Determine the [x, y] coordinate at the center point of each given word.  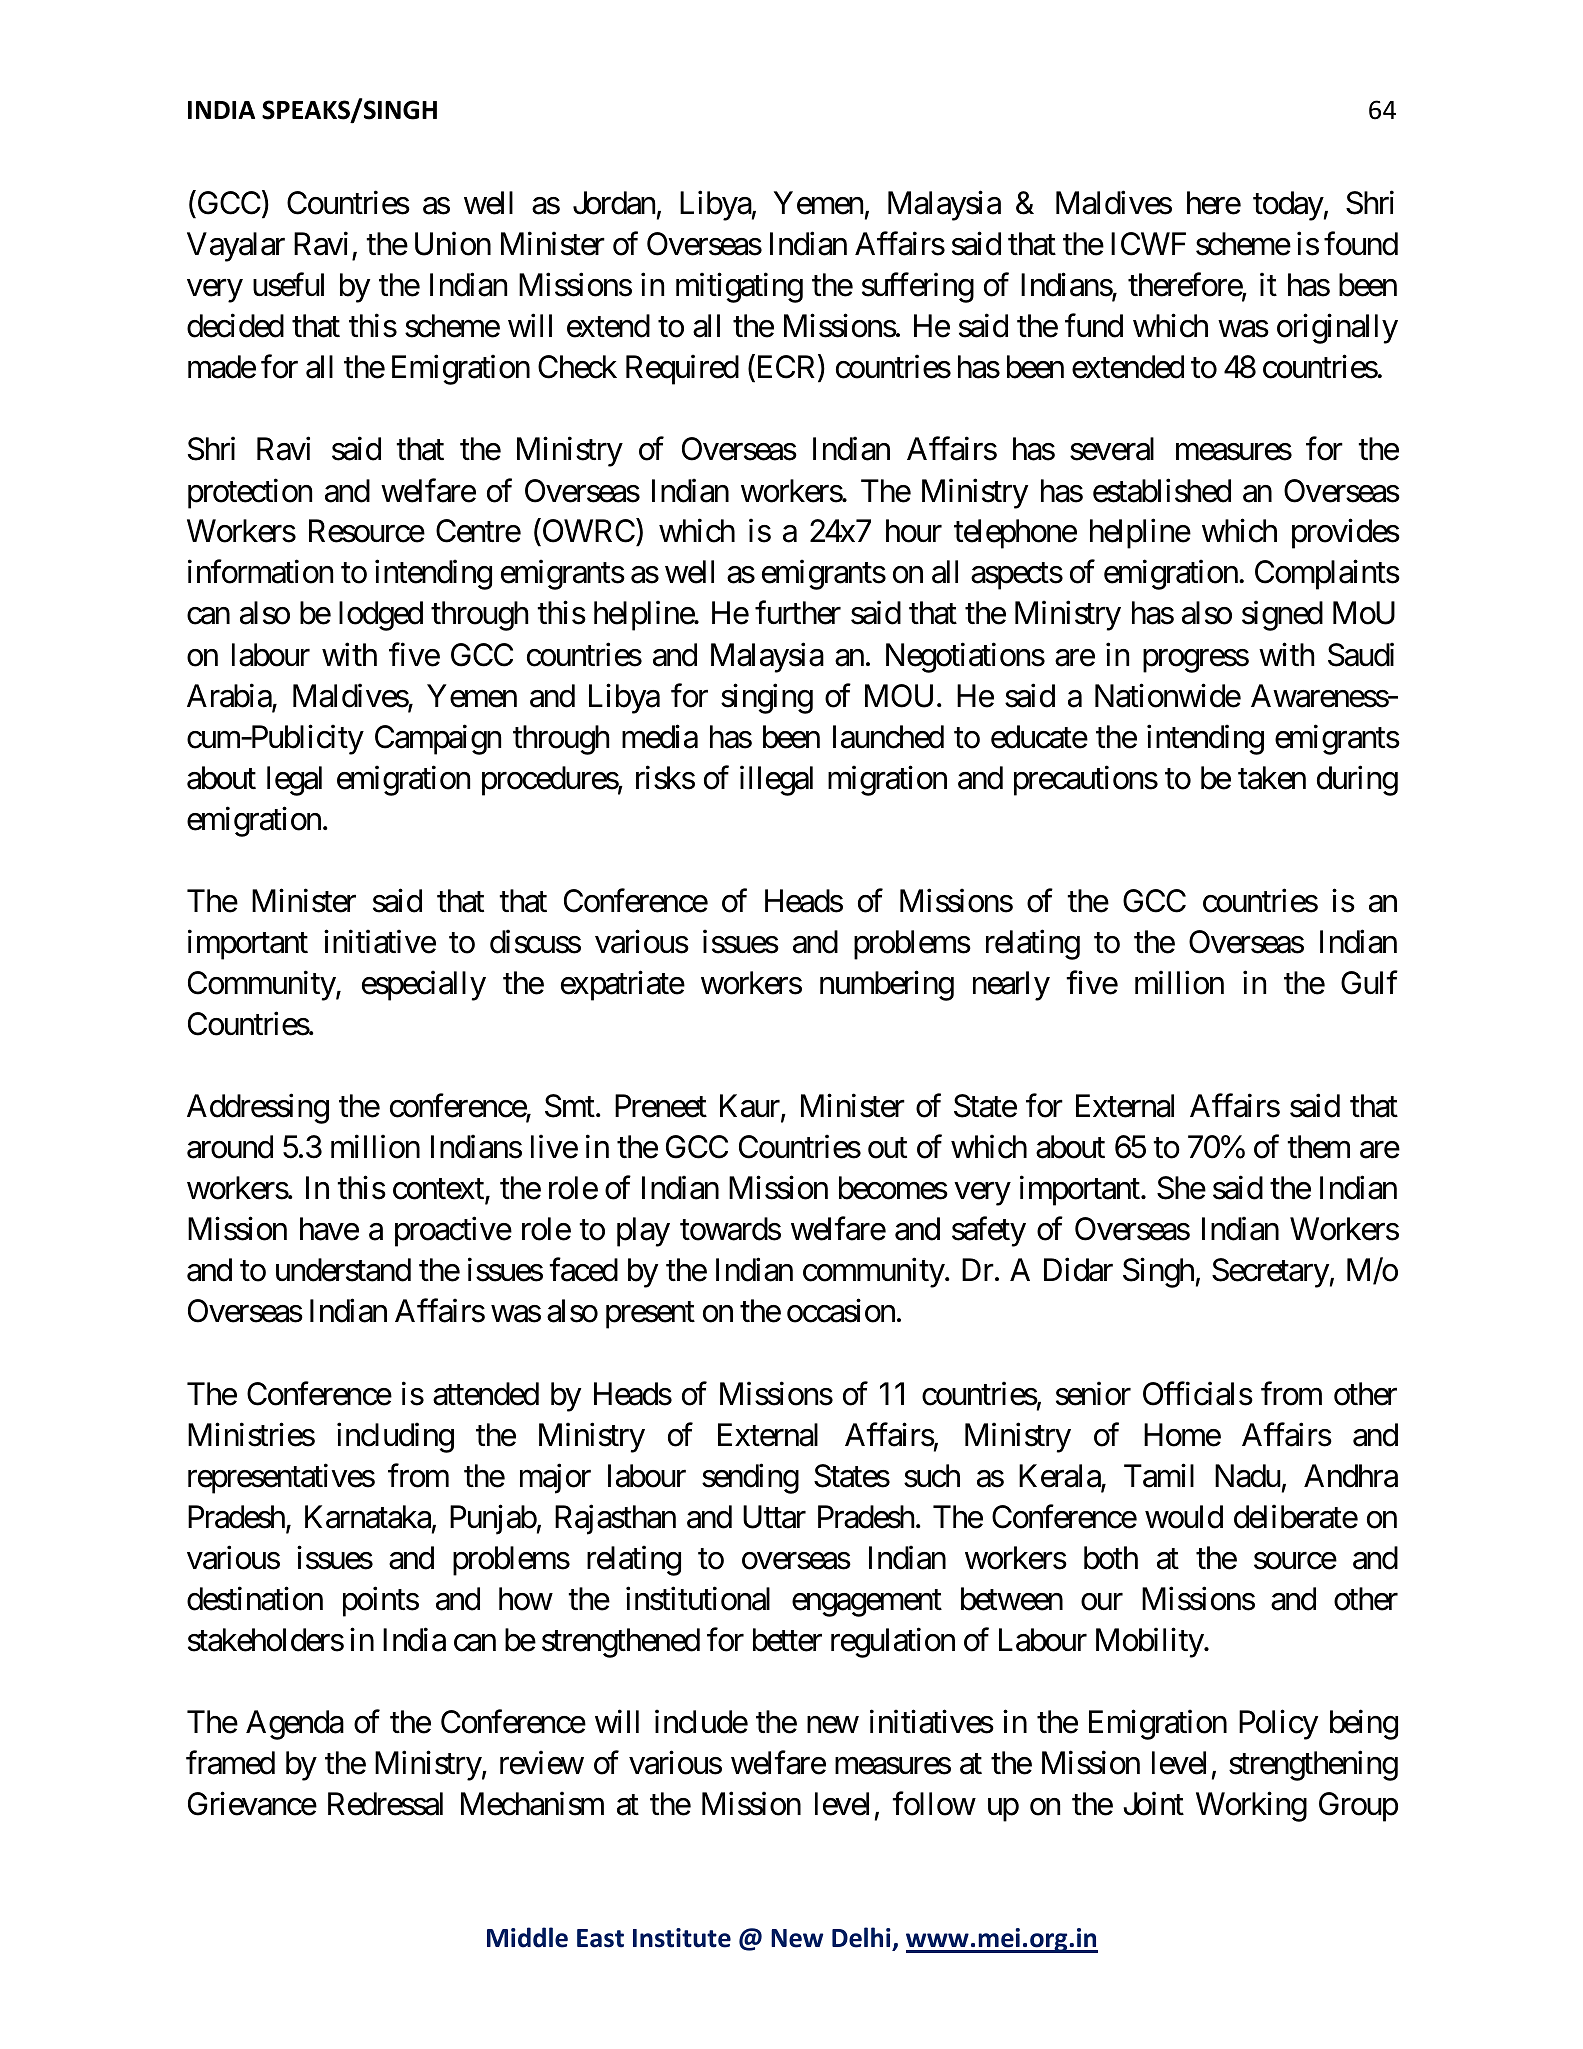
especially [424, 986]
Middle [527, 1937]
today [1288, 206]
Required [682, 370]
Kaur [751, 1107]
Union [453, 244]
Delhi [862, 1939]
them [1318, 1147]
